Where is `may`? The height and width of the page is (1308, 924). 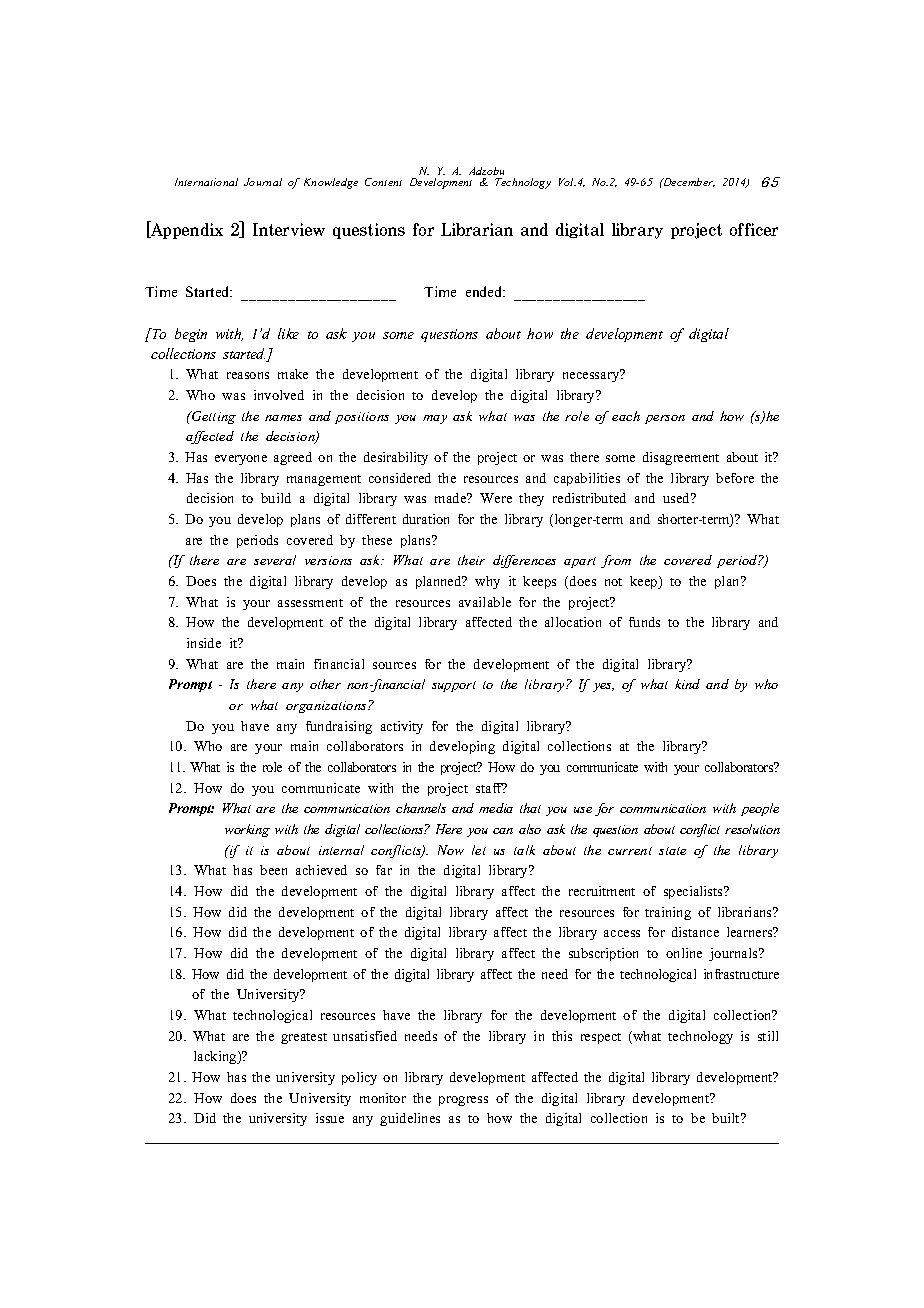
may is located at coordinates (435, 419).
